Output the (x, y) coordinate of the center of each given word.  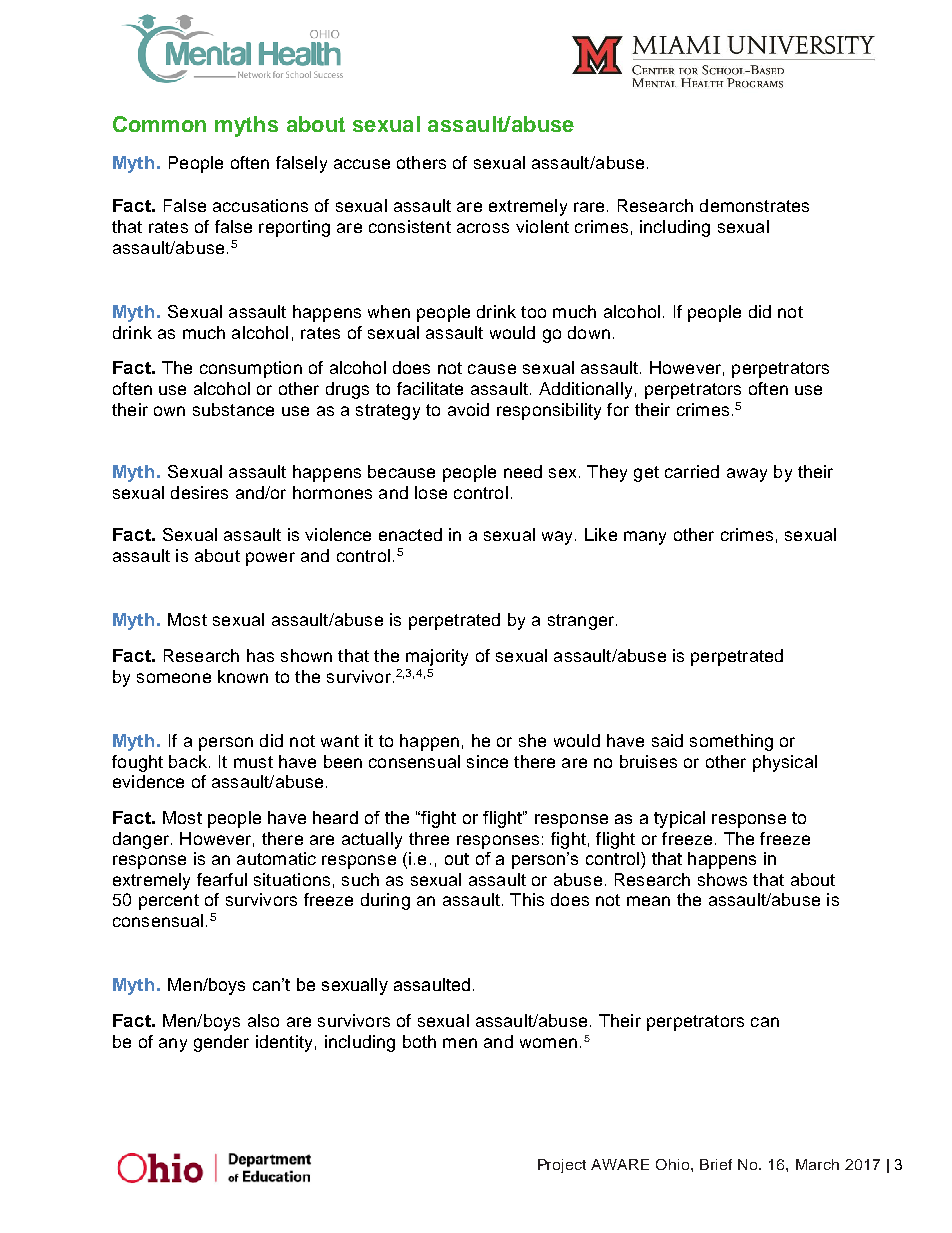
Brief (716, 1164)
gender (221, 1043)
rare (589, 207)
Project (562, 1166)
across (483, 228)
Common (159, 124)
